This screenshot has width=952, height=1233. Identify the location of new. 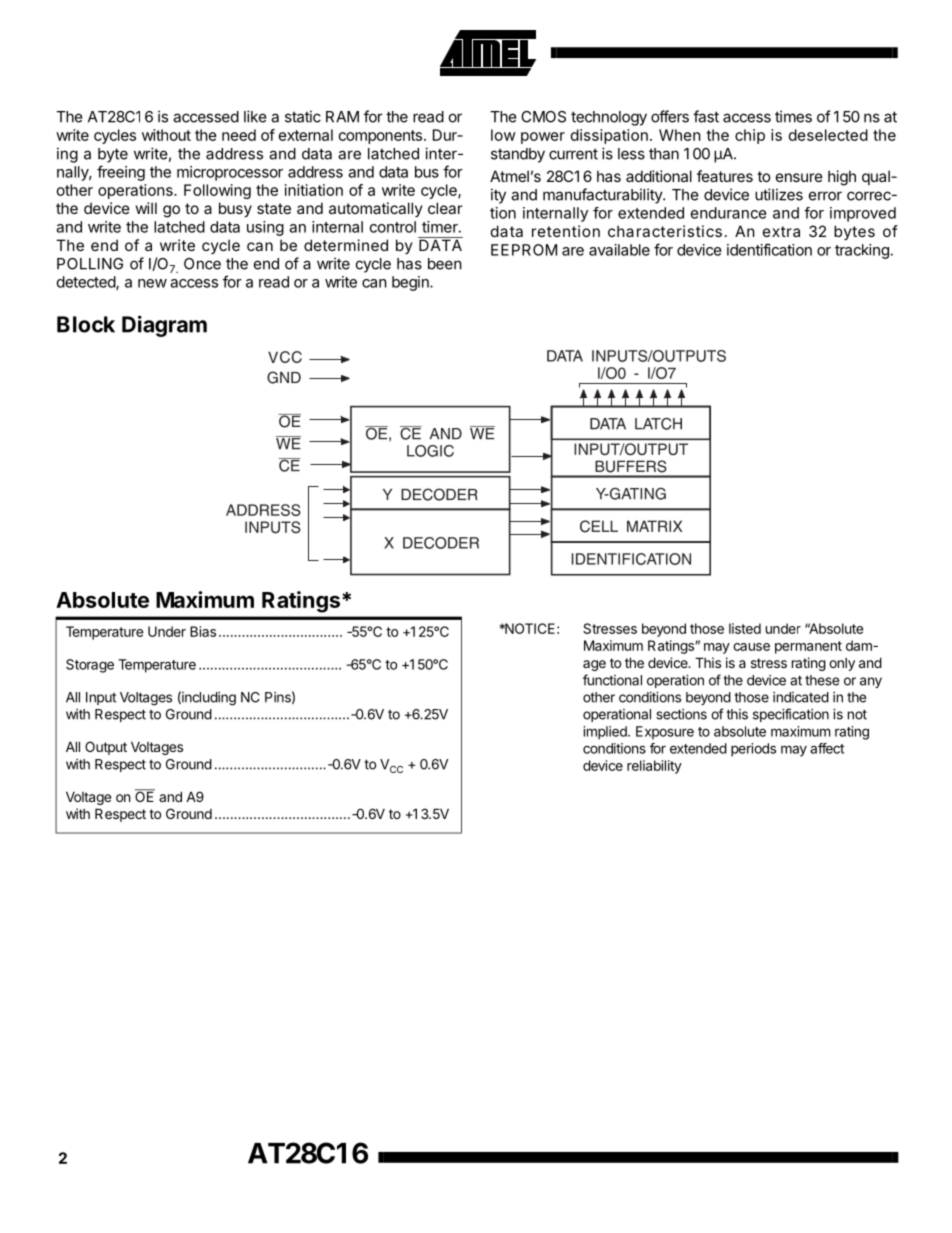
(152, 283).
